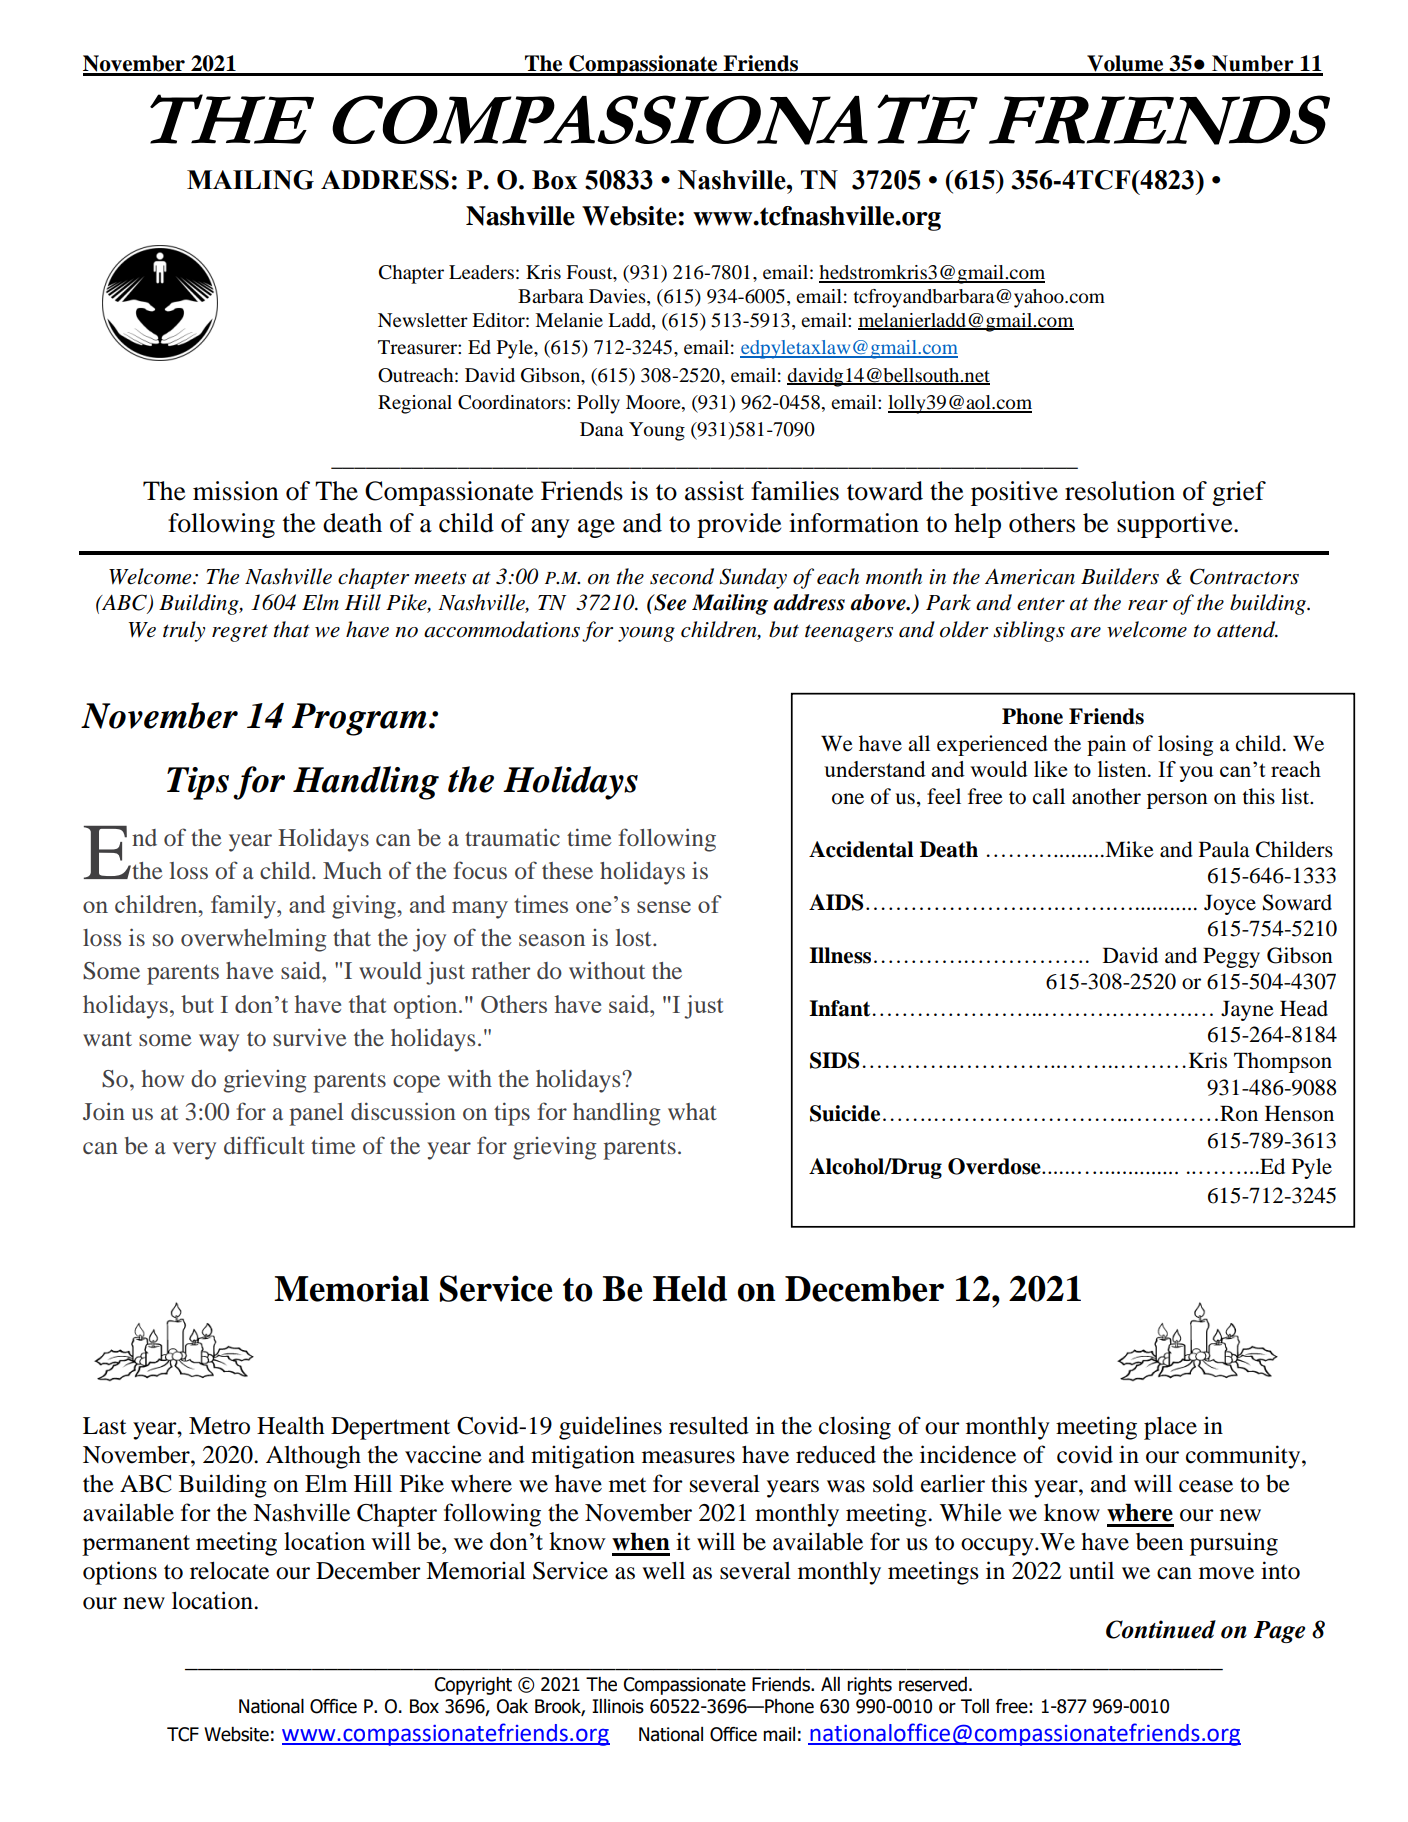  What do you see at coordinates (635, 937) in the page?
I see `lost` at bounding box center [635, 937].
